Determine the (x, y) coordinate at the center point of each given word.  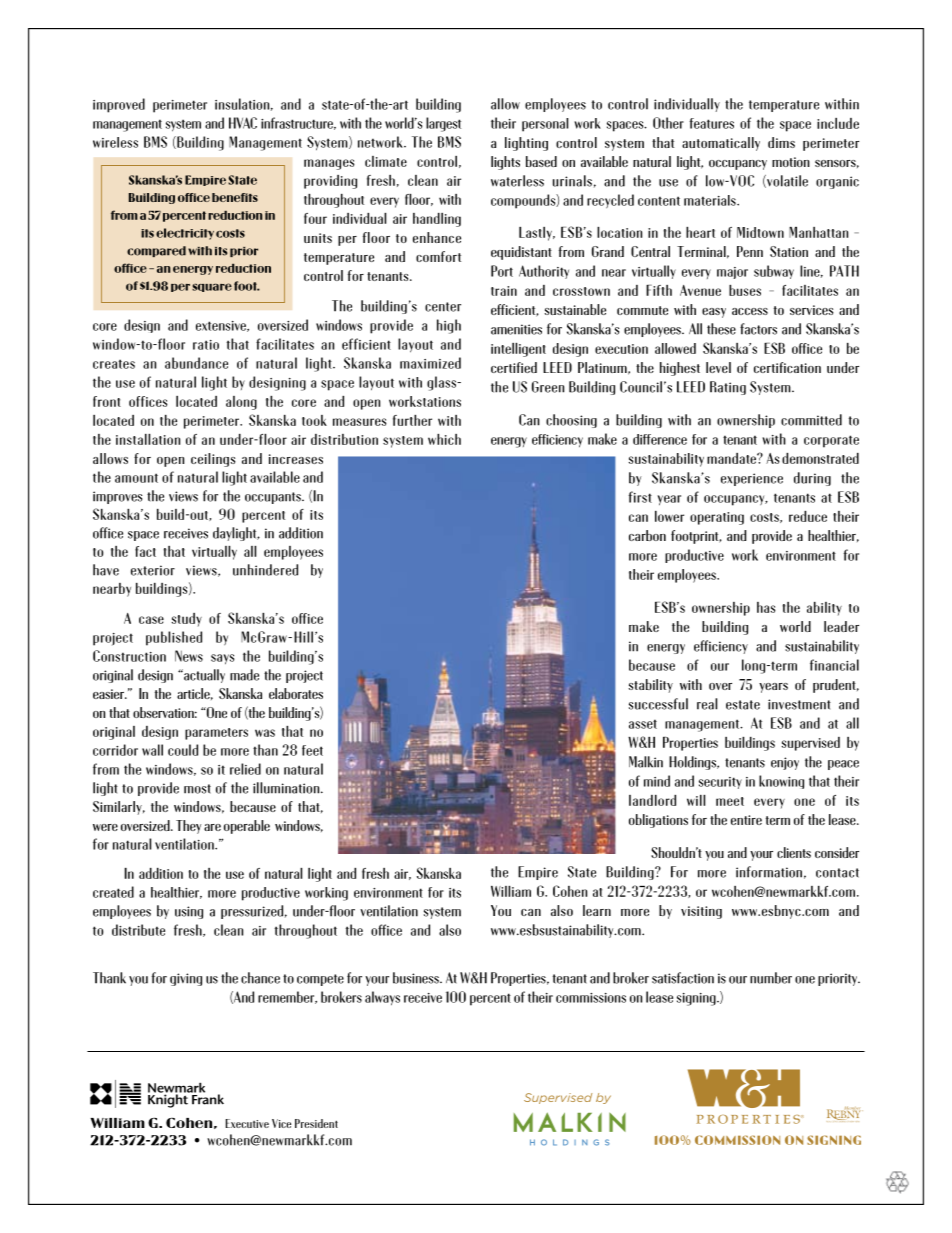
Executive (247, 1123)
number (771, 978)
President (316, 1123)
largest (443, 124)
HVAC (243, 123)
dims (781, 142)
